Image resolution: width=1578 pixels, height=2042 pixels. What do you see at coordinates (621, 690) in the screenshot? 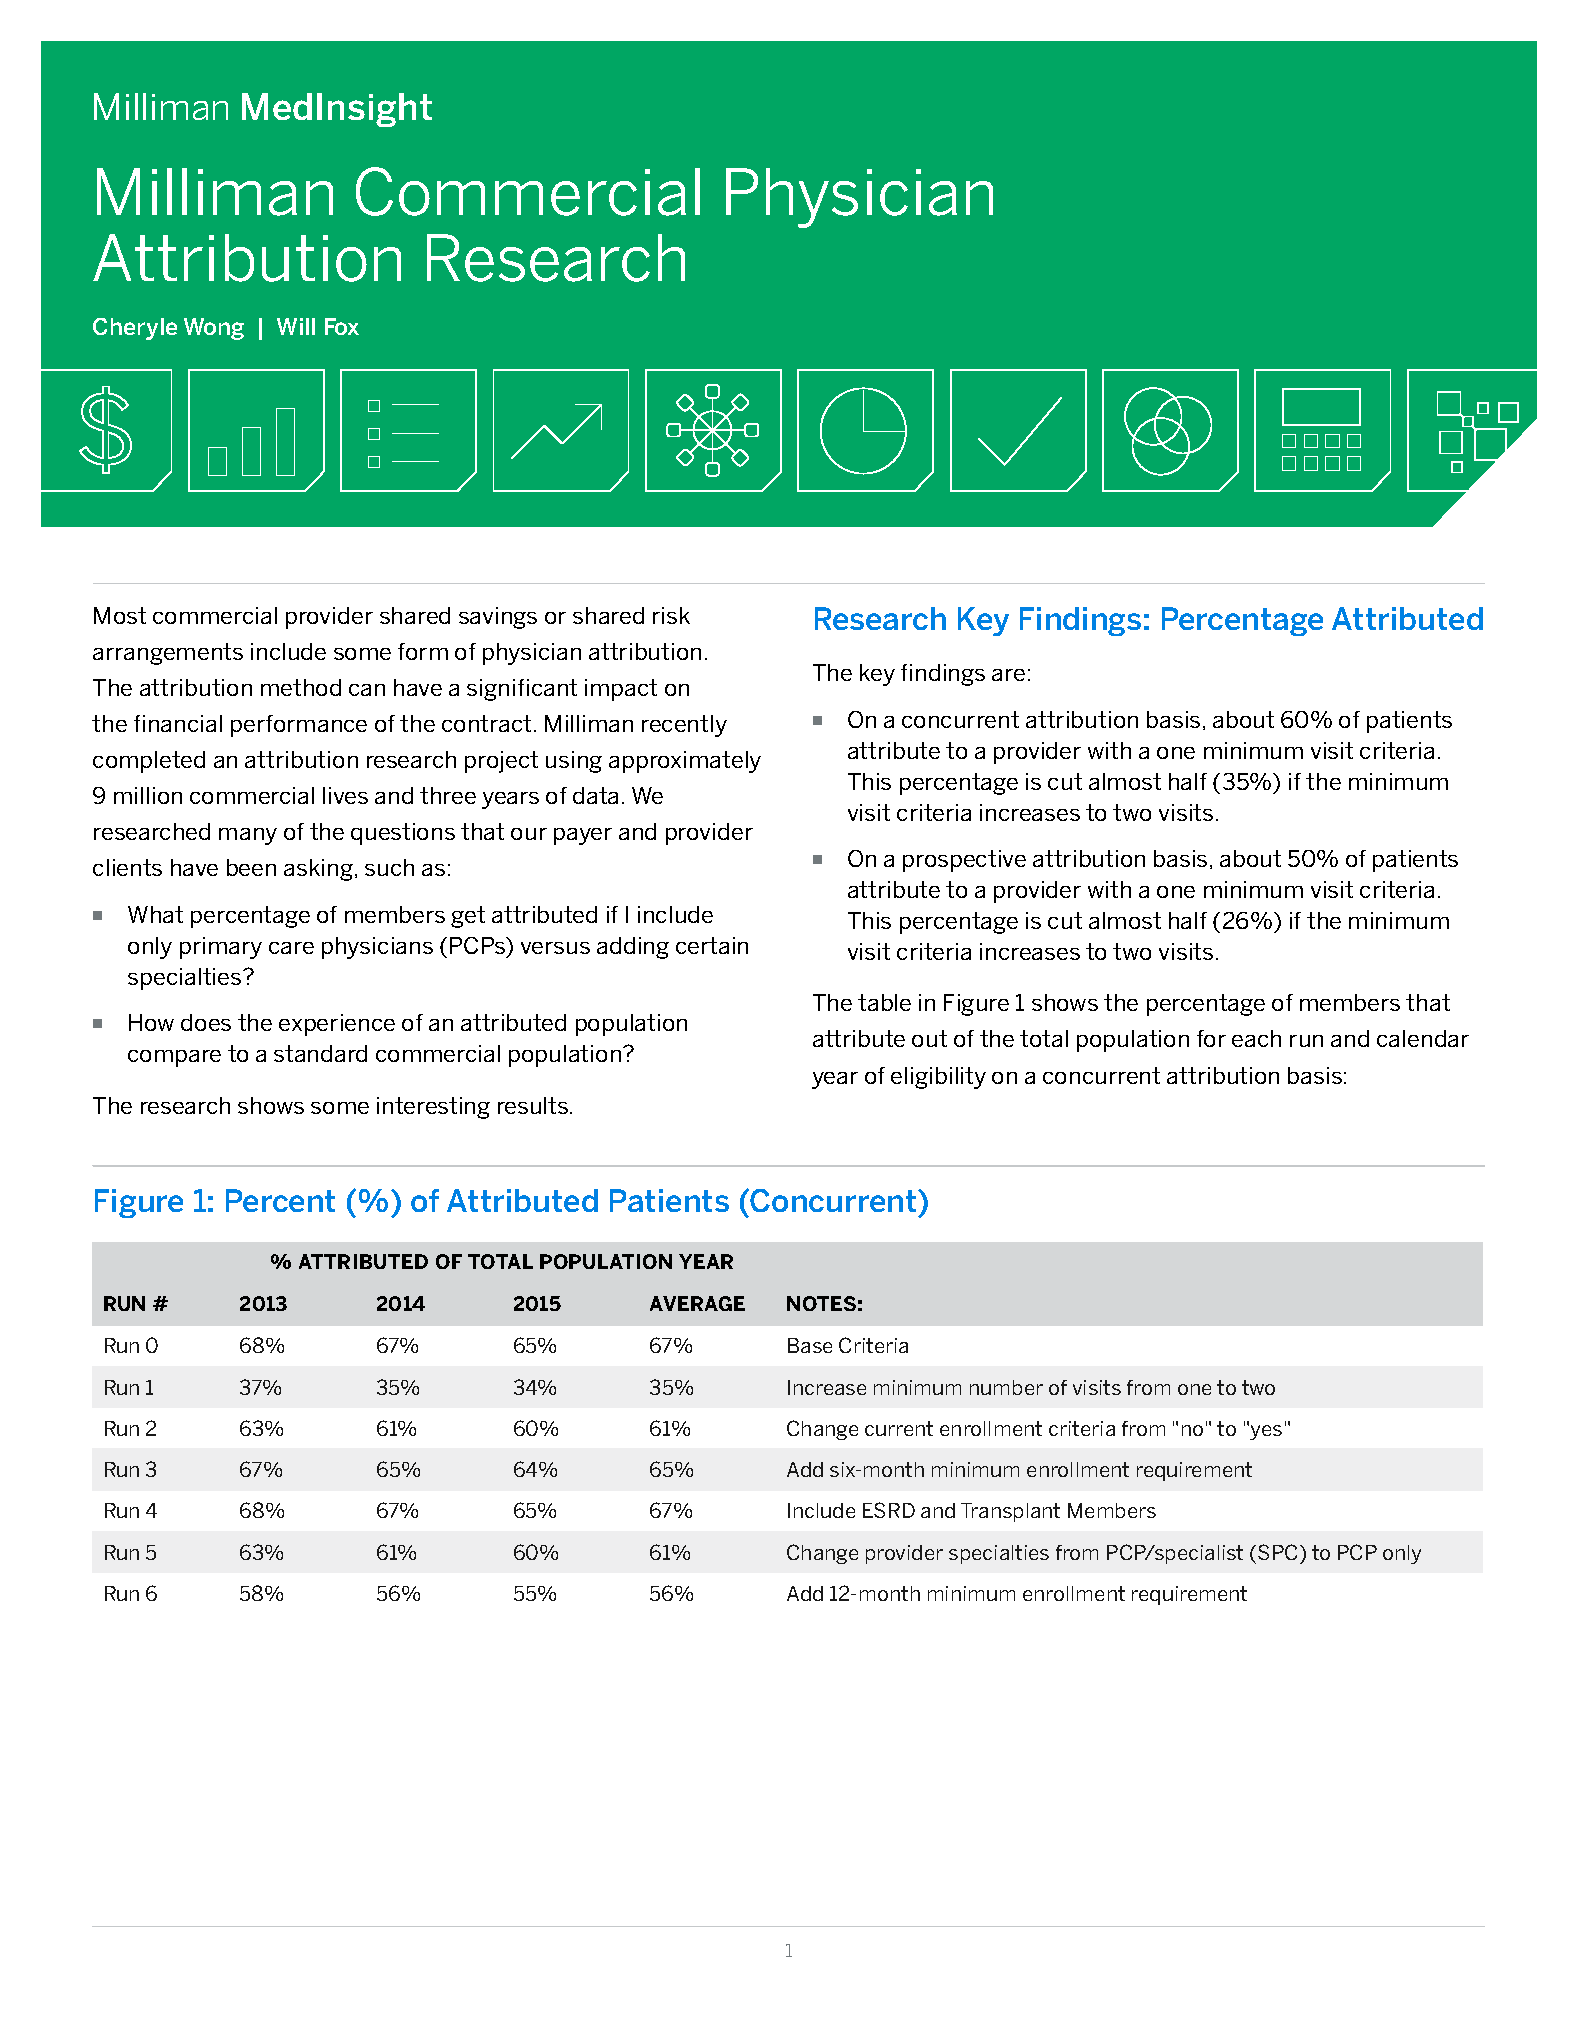
I see `impact` at bounding box center [621, 690].
